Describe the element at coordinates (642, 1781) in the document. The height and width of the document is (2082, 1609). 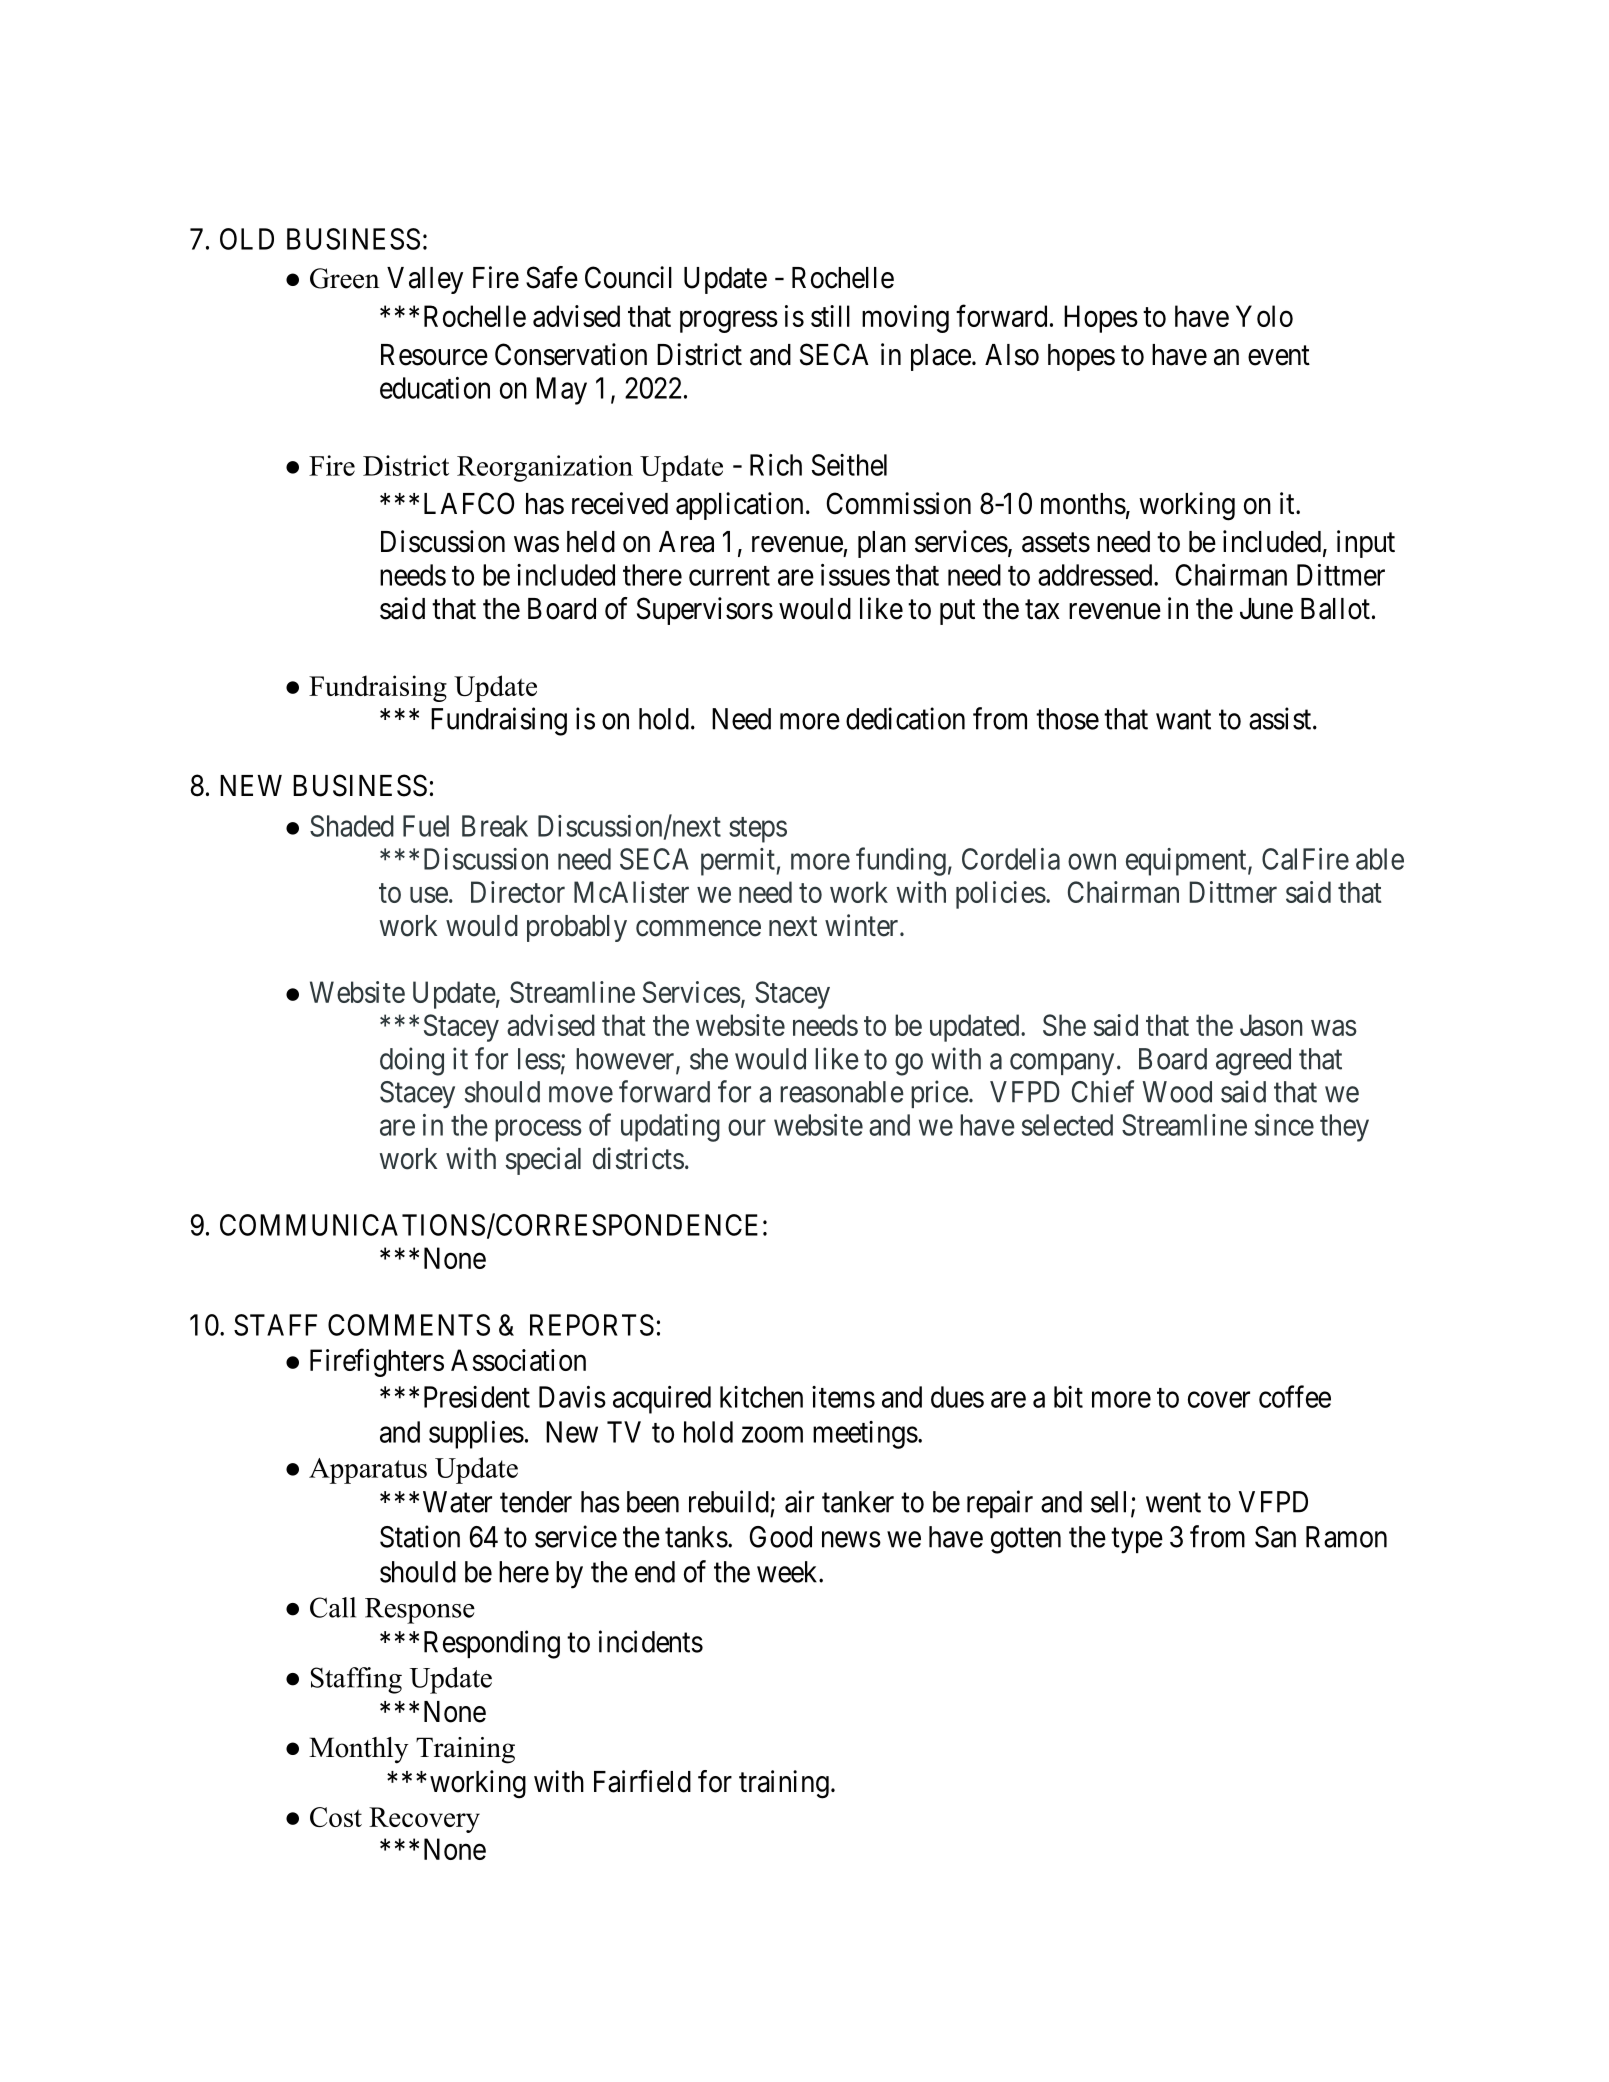
I see `Fairfield` at that location.
